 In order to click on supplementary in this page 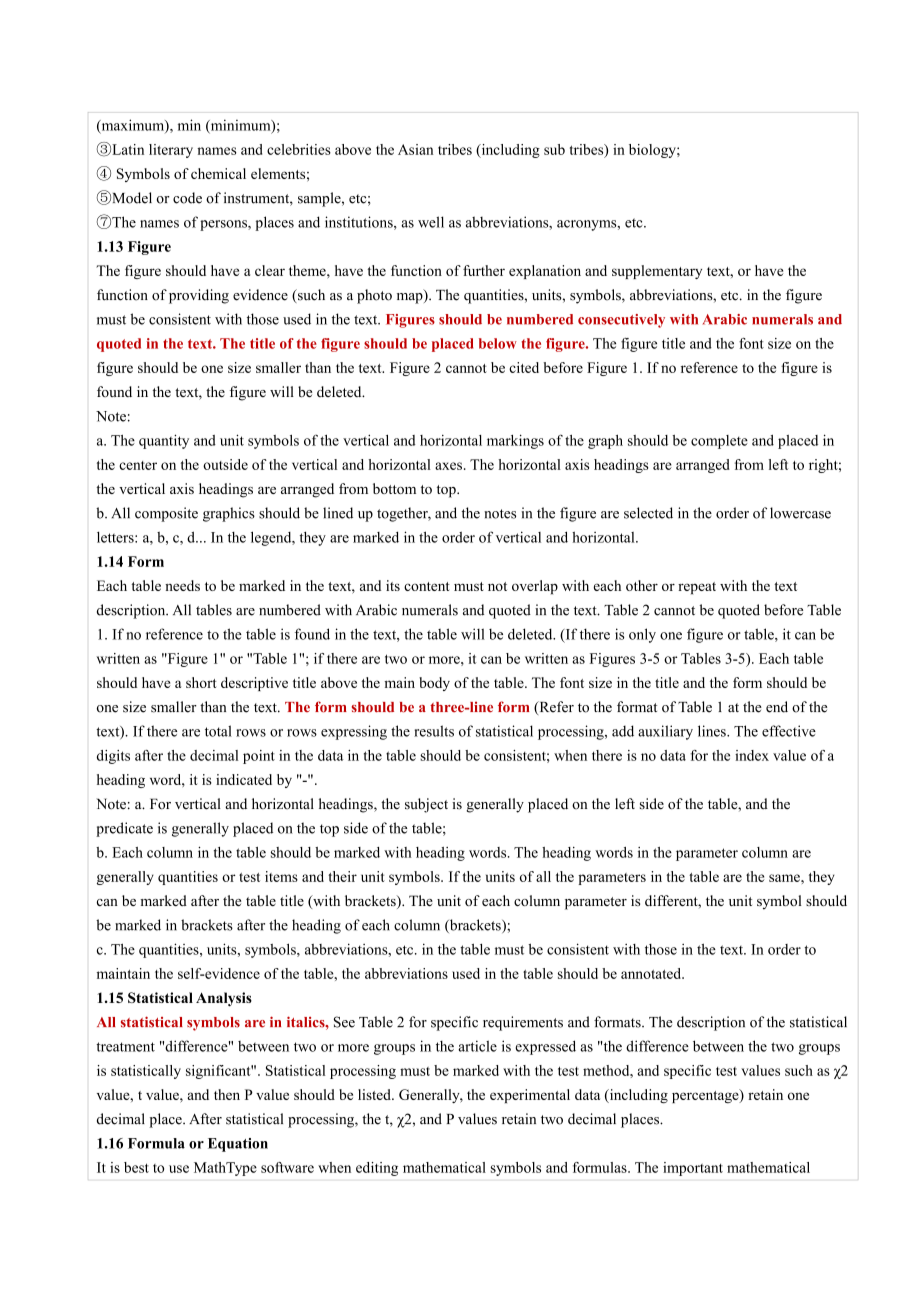, I will do `click(657, 272)`.
